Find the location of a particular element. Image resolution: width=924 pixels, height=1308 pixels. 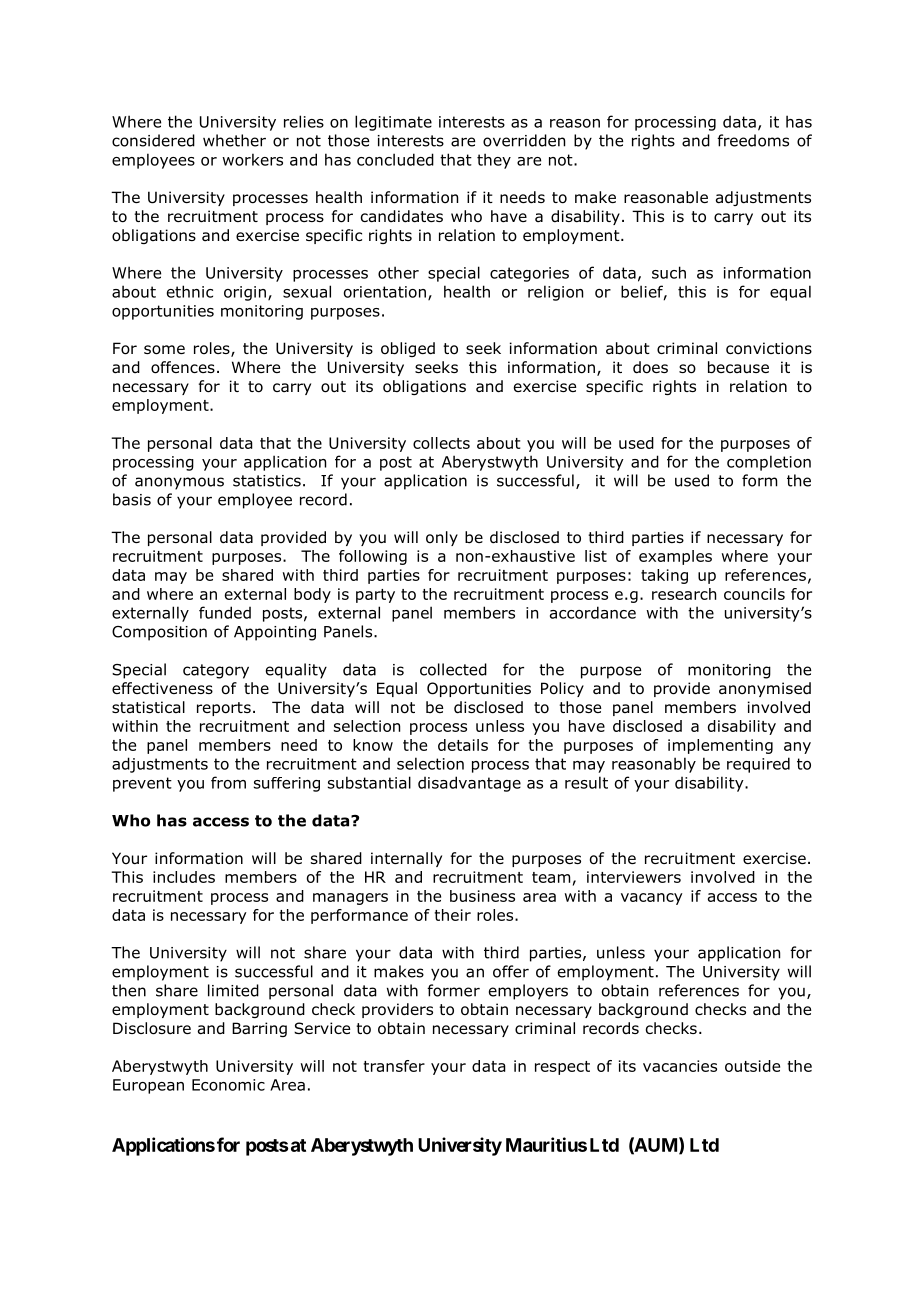

Economic is located at coordinates (228, 1085).
